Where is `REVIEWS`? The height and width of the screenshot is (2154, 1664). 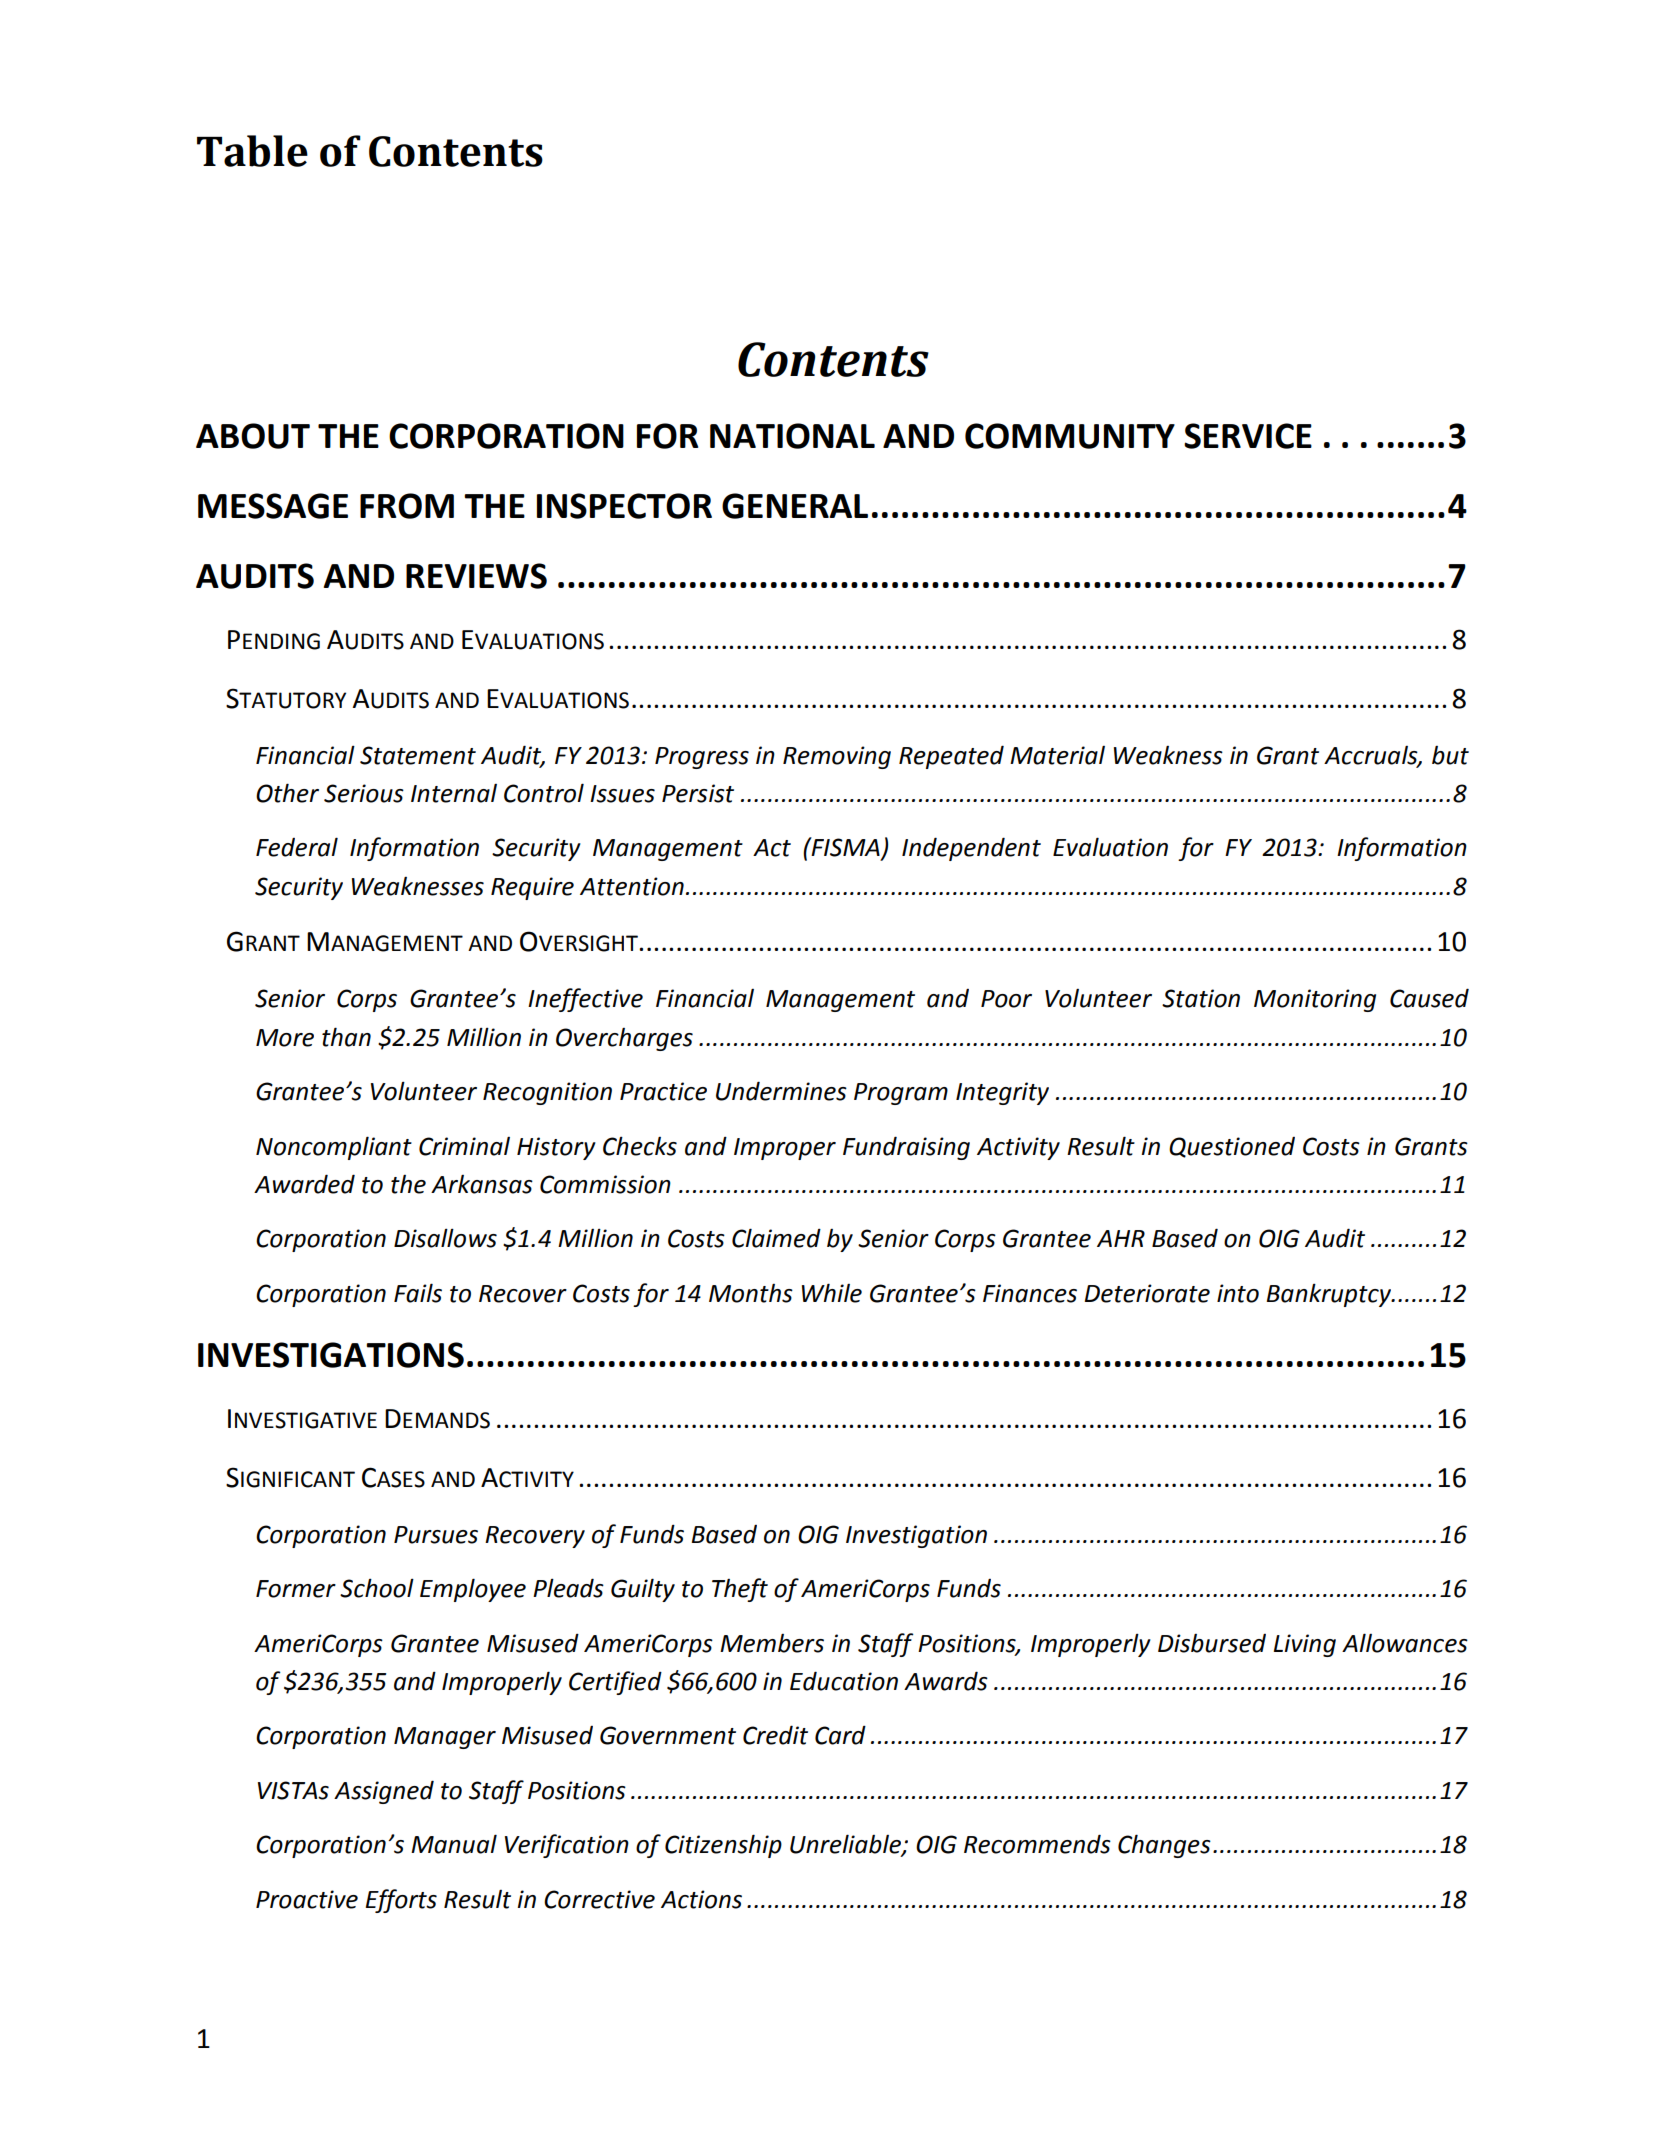 REVIEWS is located at coordinates (476, 576).
